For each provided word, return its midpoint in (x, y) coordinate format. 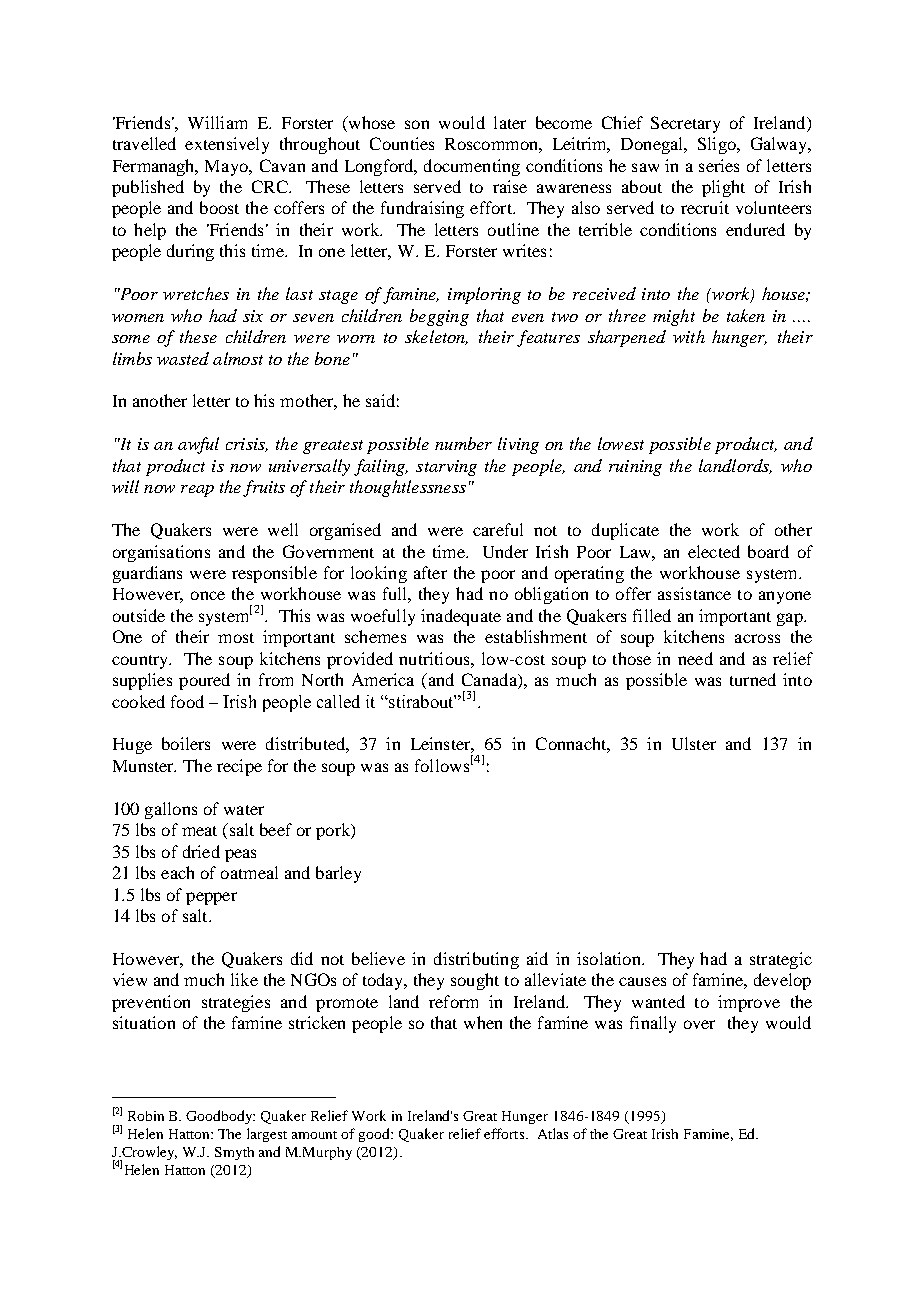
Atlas (553, 1133)
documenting (472, 167)
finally (653, 1024)
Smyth (234, 1153)
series (719, 165)
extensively (227, 145)
